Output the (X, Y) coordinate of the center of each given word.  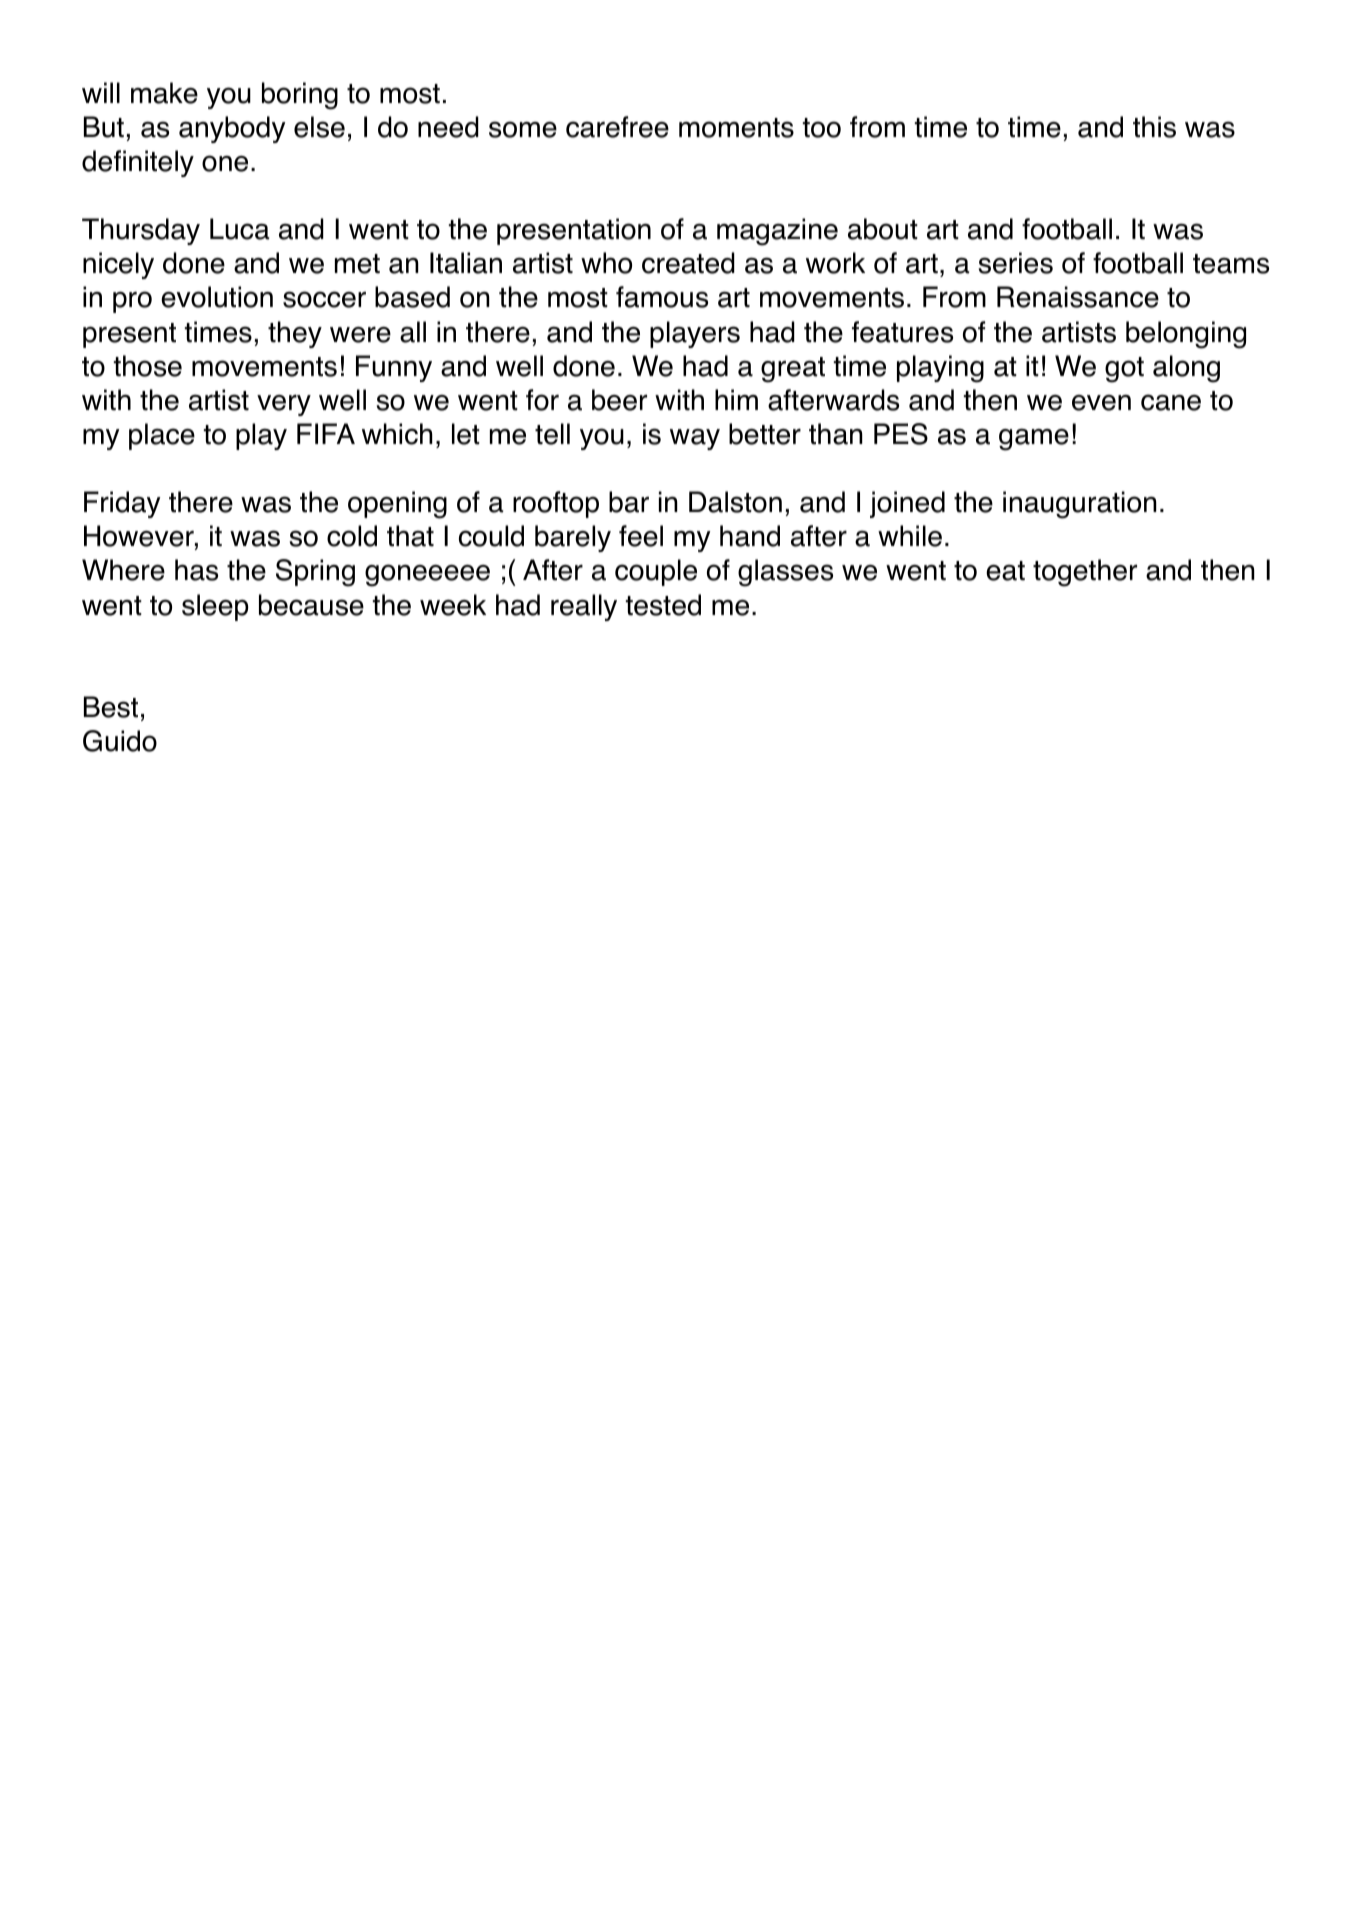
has (196, 570)
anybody (232, 129)
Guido (120, 741)
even (1101, 403)
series (1015, 263)
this (1154, 127)
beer (619, 400)
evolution (217, 297)
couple (656, 572)
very (284, 405)
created (688, 263)
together (1085, 573)
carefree (617, 127)
